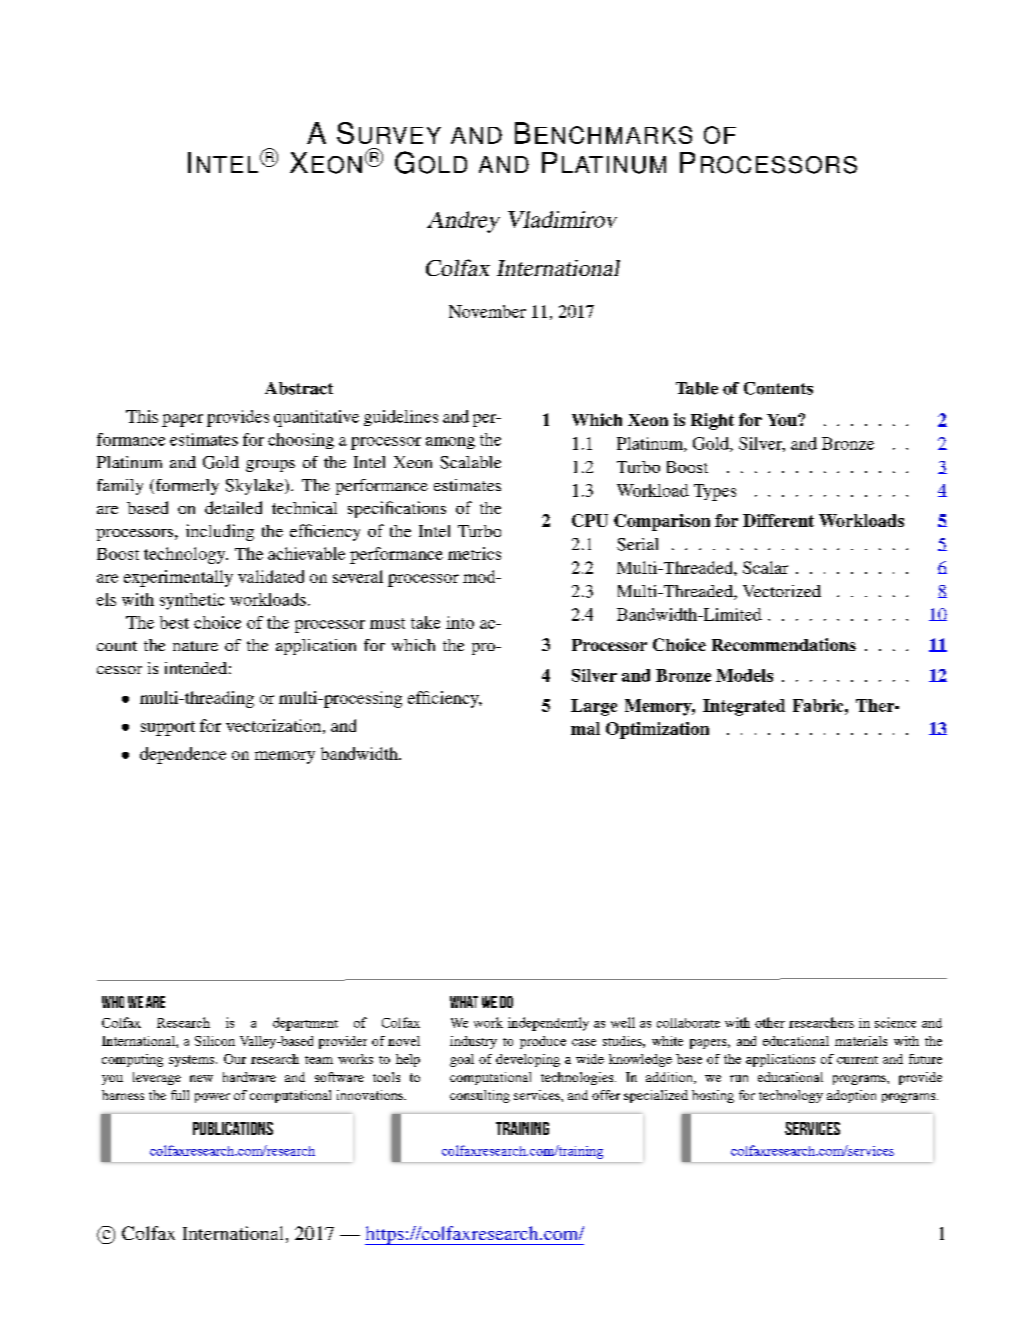 This image has width=1033, height=1337. Describe the element at coordinates (183, 755) in the image. I see `dependence` at that location.
